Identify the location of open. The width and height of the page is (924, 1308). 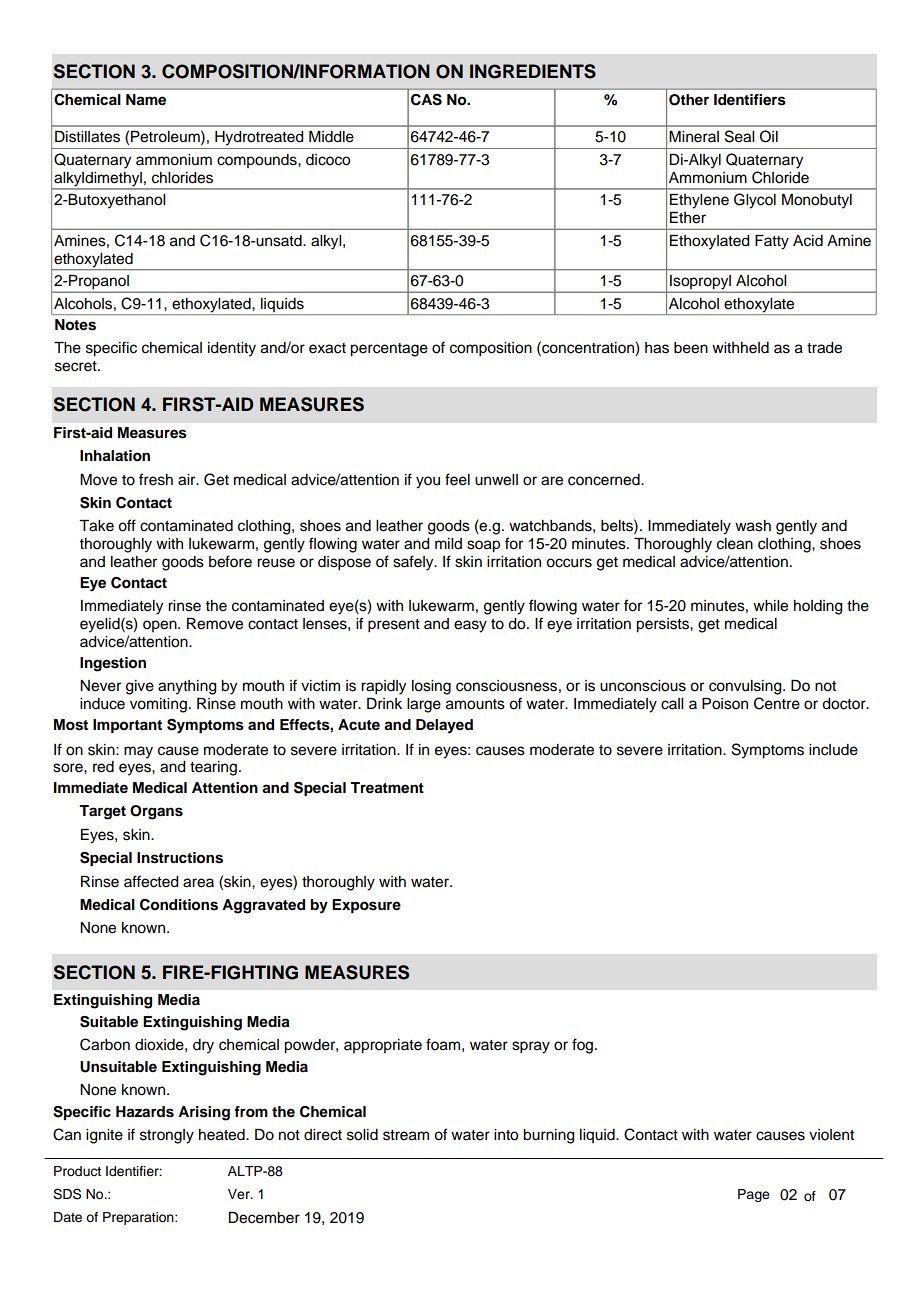
(161, 626).
